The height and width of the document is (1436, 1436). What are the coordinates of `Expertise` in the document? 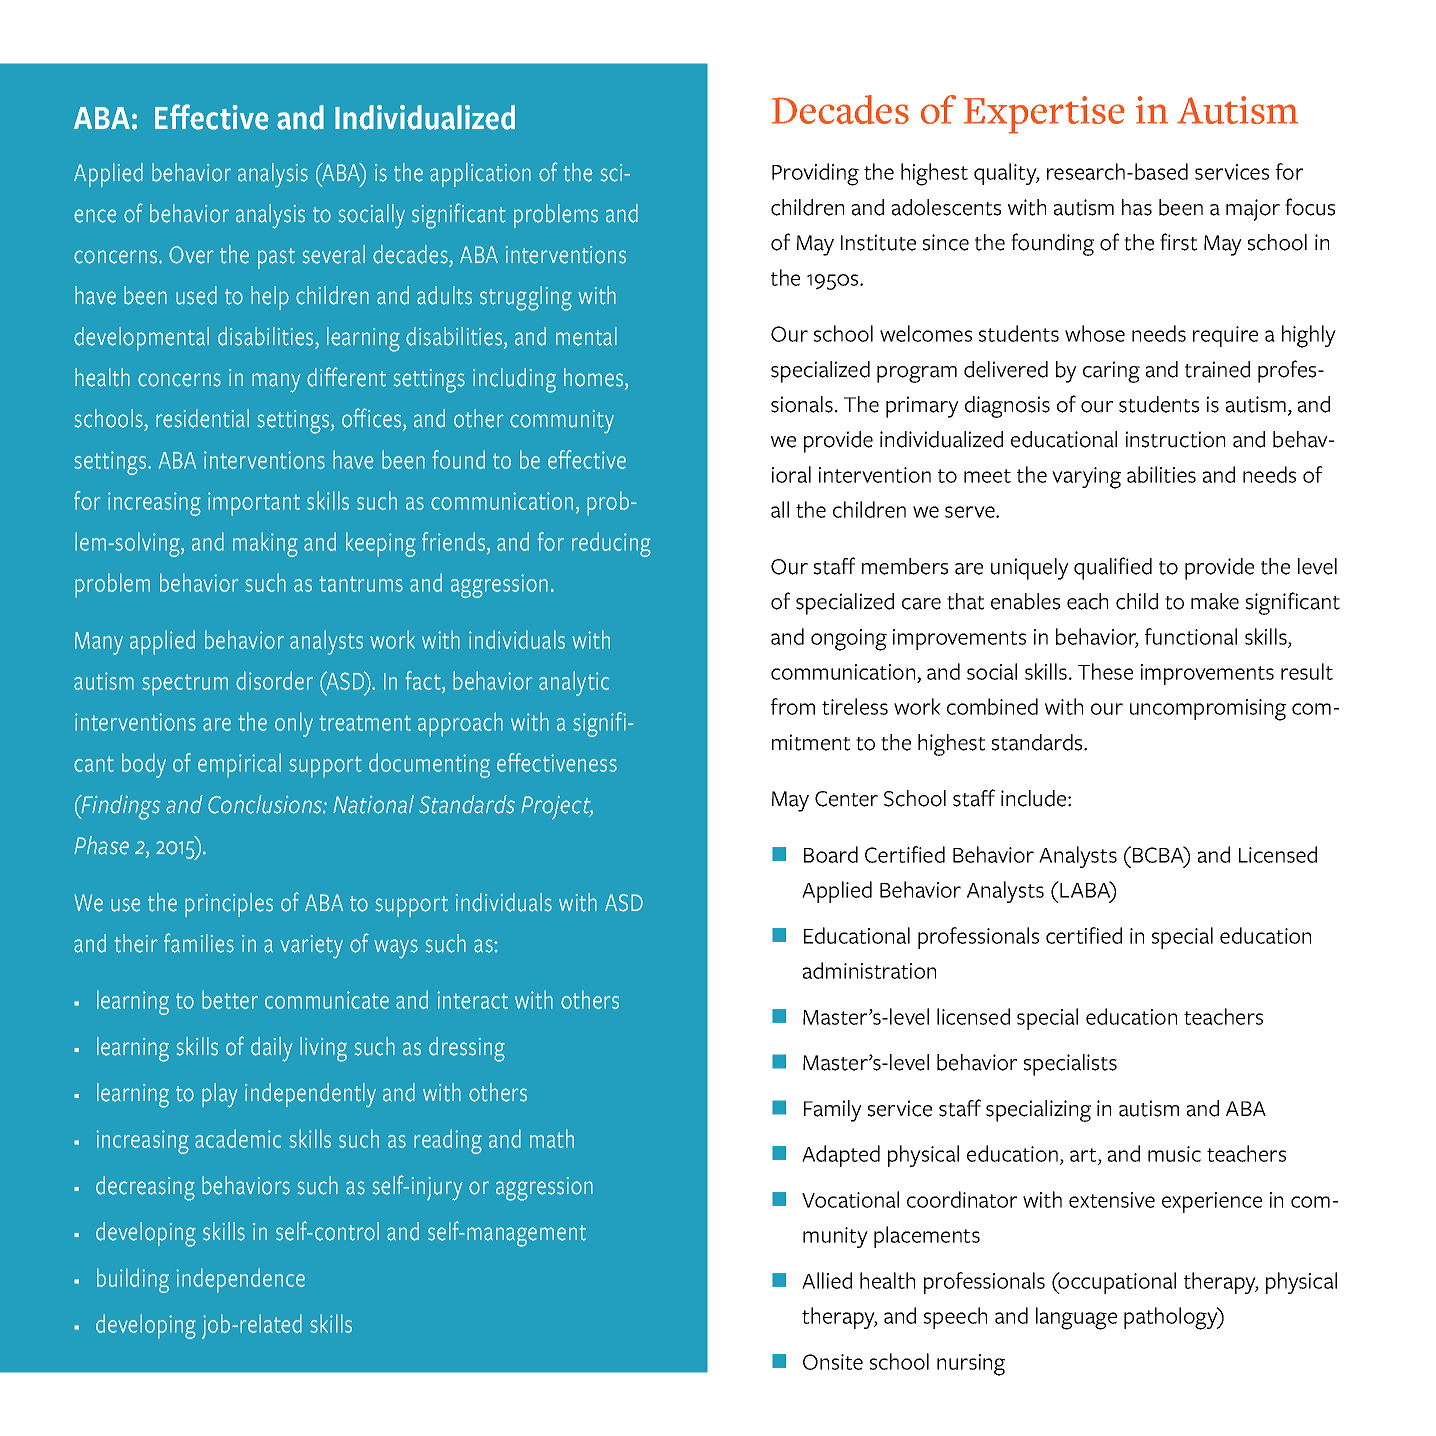 It's located at (1044, 115).
